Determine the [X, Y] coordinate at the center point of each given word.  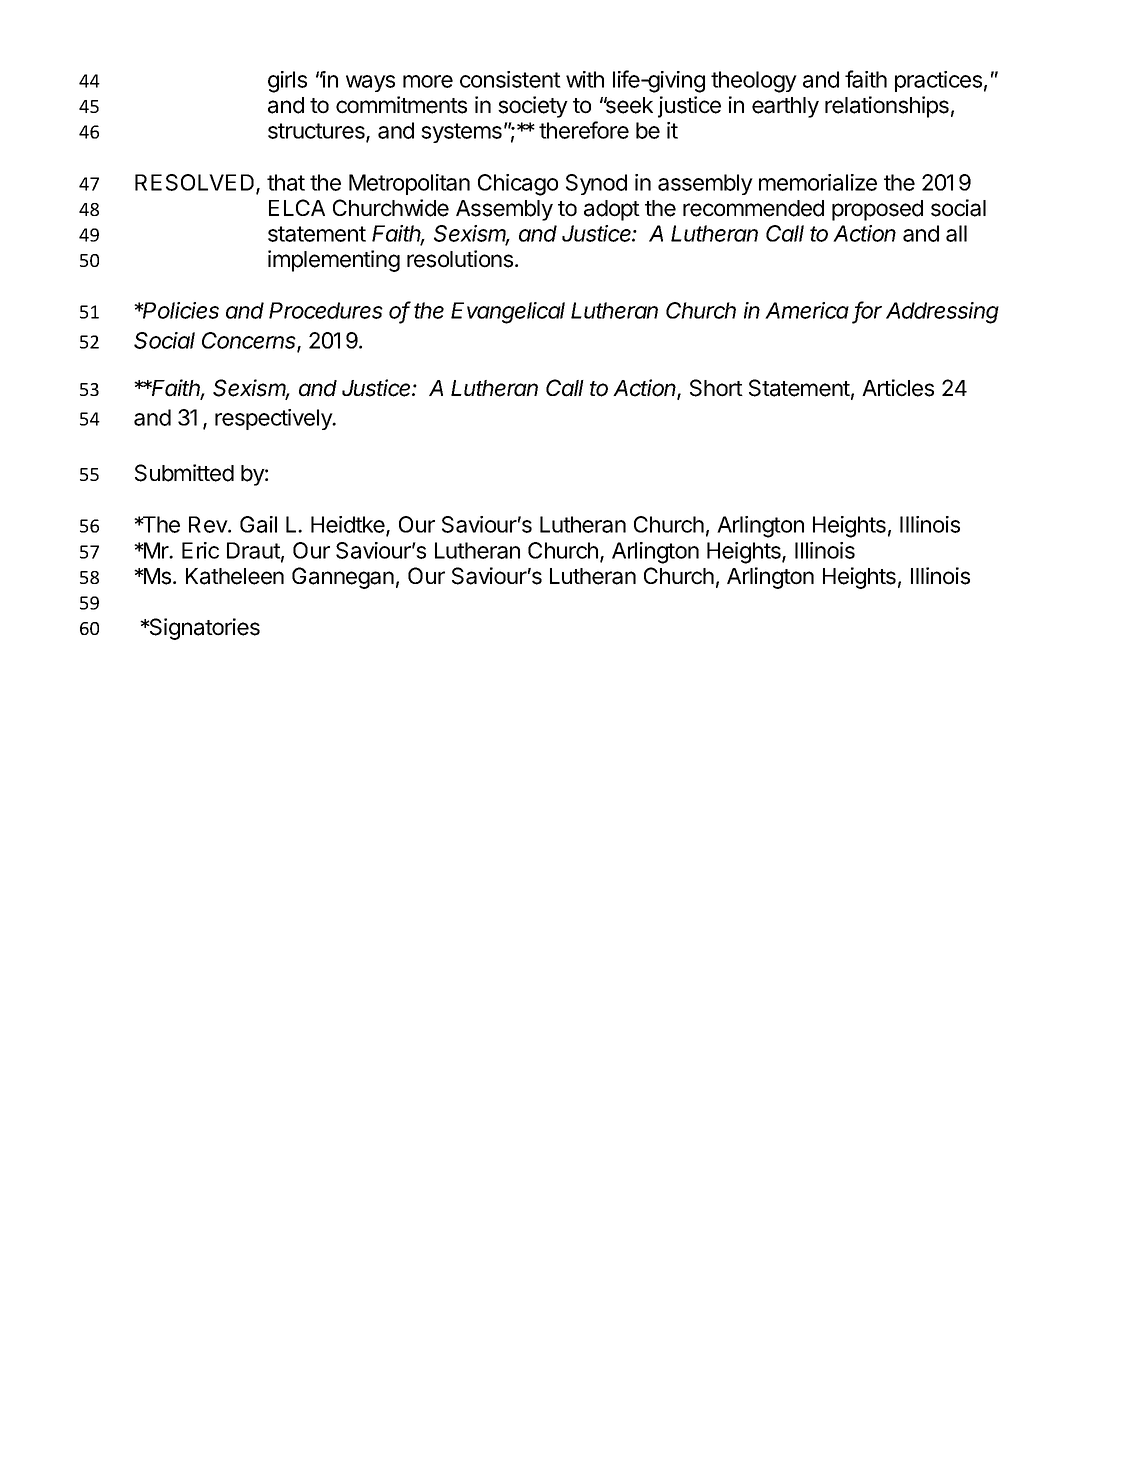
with [585, 79]
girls [287, 82]
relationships [887, 107]
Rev [209, 524]
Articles [898, 388]
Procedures [326, 310]
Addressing [942, 313]
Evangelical [508, 313]
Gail [258, 524]
